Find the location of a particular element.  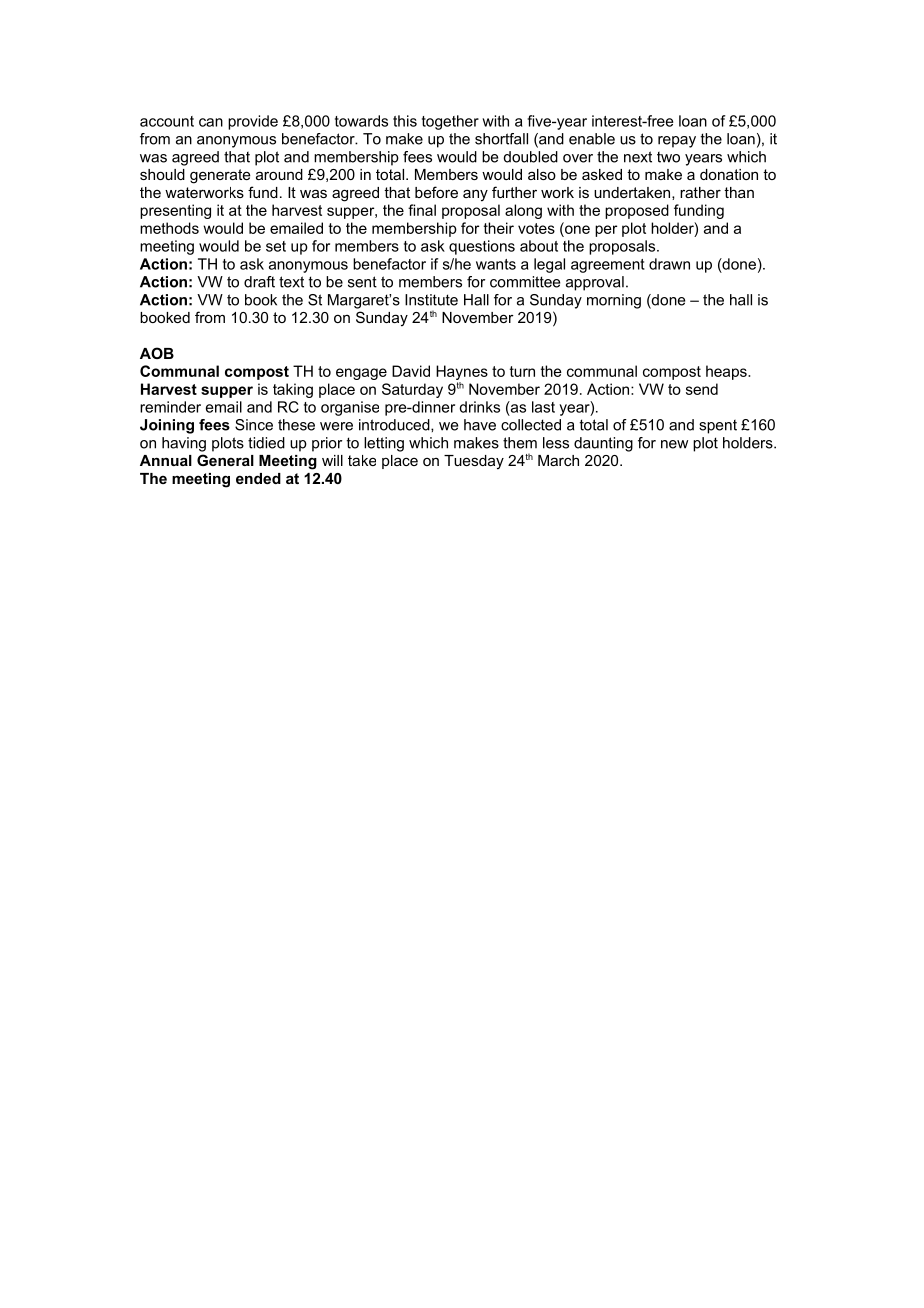

Tuesday is located at coordinates (474, 462).
